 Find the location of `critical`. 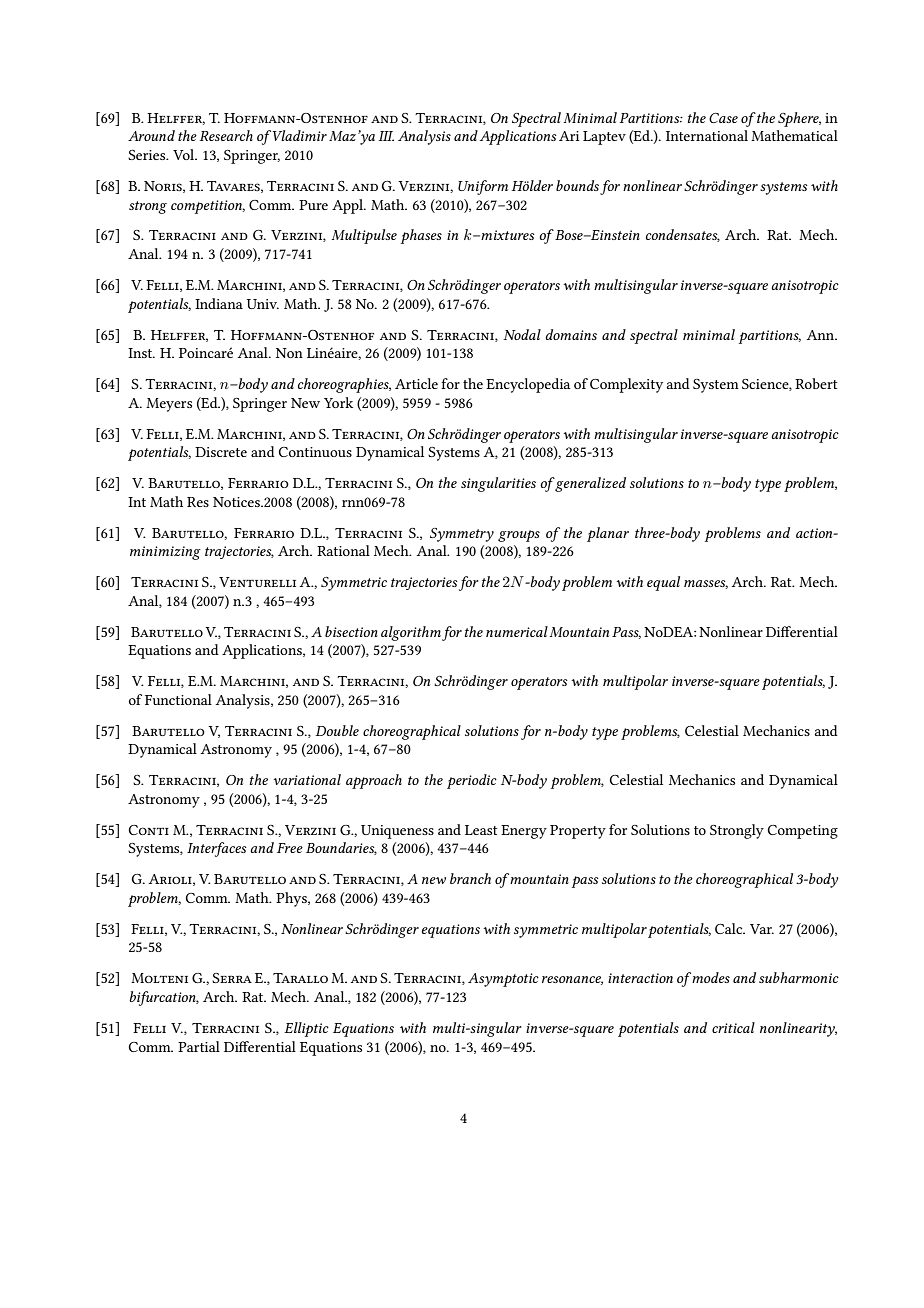

critical is located at coordinates (733, 1027).
